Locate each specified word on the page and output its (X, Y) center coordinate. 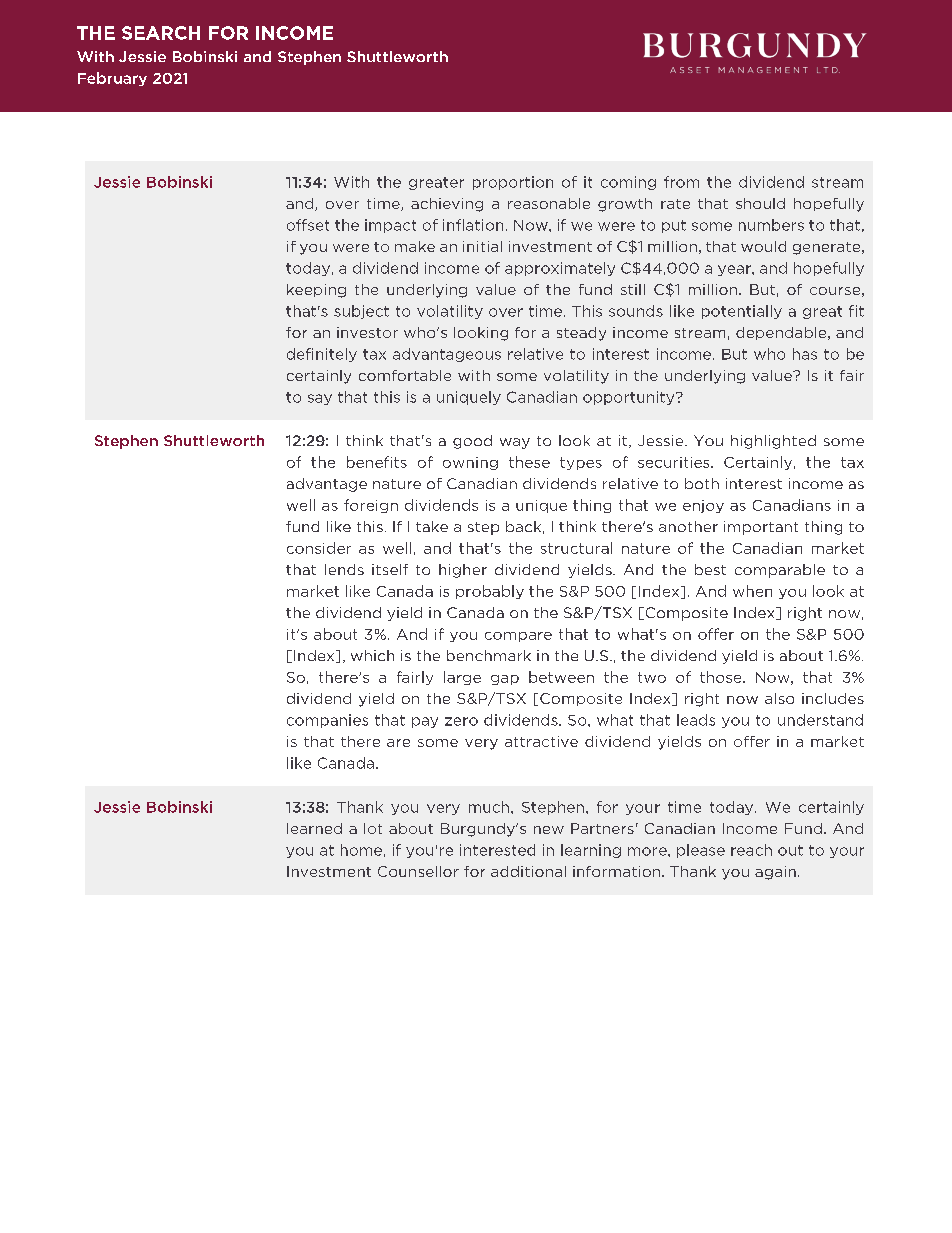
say (320, 399)
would (763, 246)
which (372, 655)
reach (751, 850)
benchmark (489, 655)
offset (308, 225)
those (722, 677)
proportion (513, 183)
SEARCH (161, 33)
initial (482, 246)
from (681, 182)
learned (314, 828)
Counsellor (418, 871)
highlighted (773, 442)
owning (470, 463)
